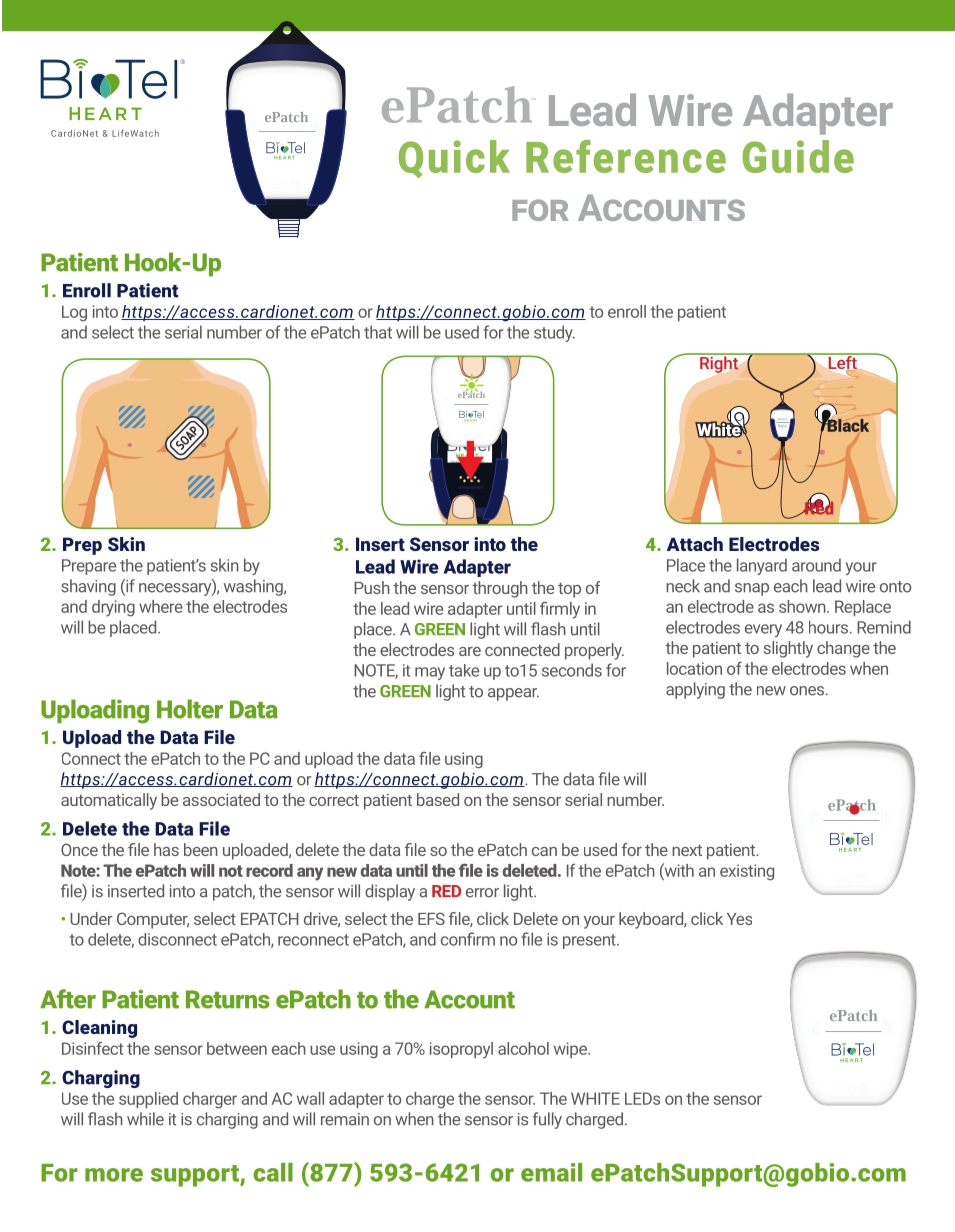 The image size is (955, 1232). What do you see at coordinates (551, 1172) in the image?
I see `email` at bounding box center [551, 1172].
